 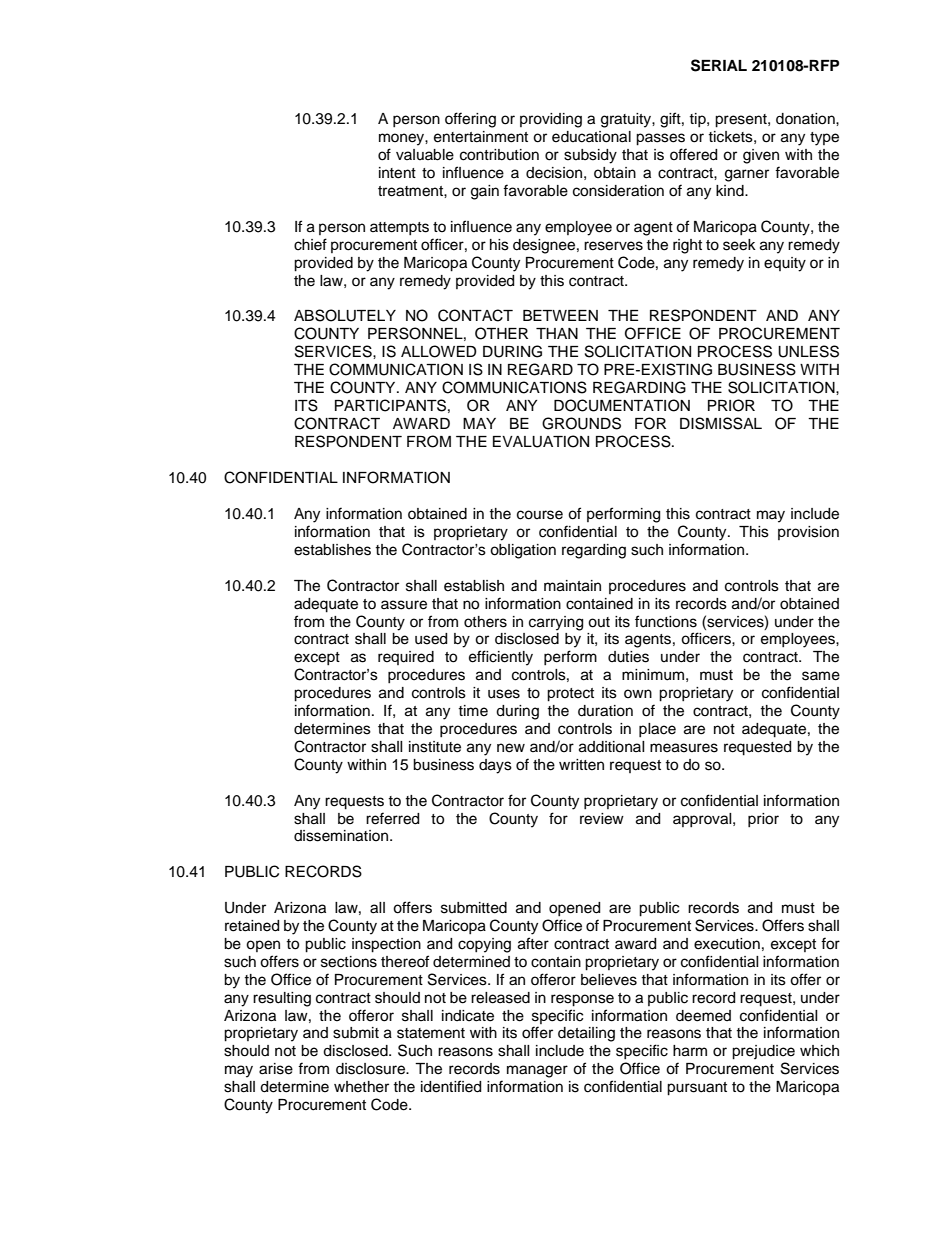 I want to click on intent, so click(x=397, y=173).
